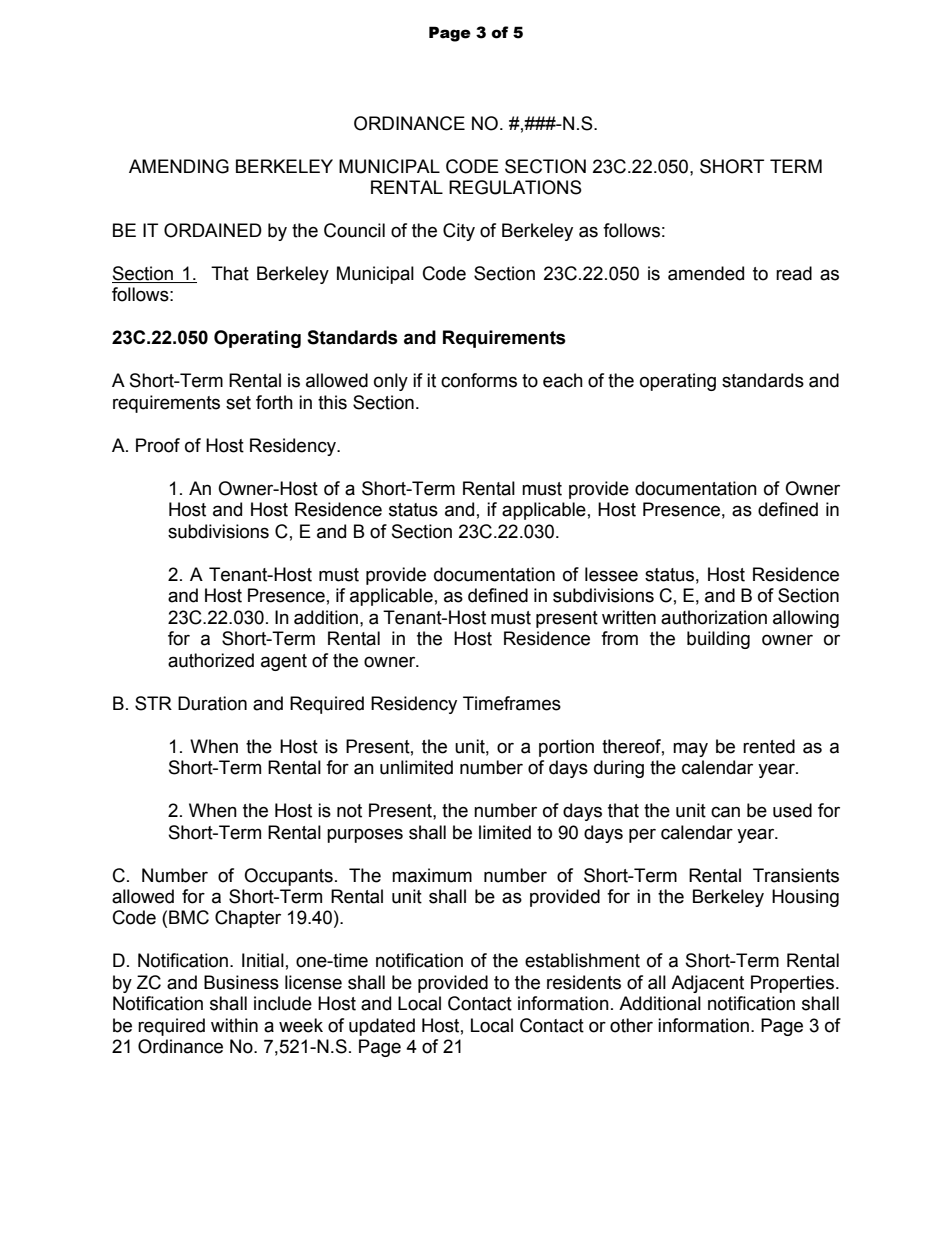 This screenshot has width=952, height=1233. What do you see at coordinates (241, 982) in the screenshot?
I see `Business` at bounding box center [241, 982].
